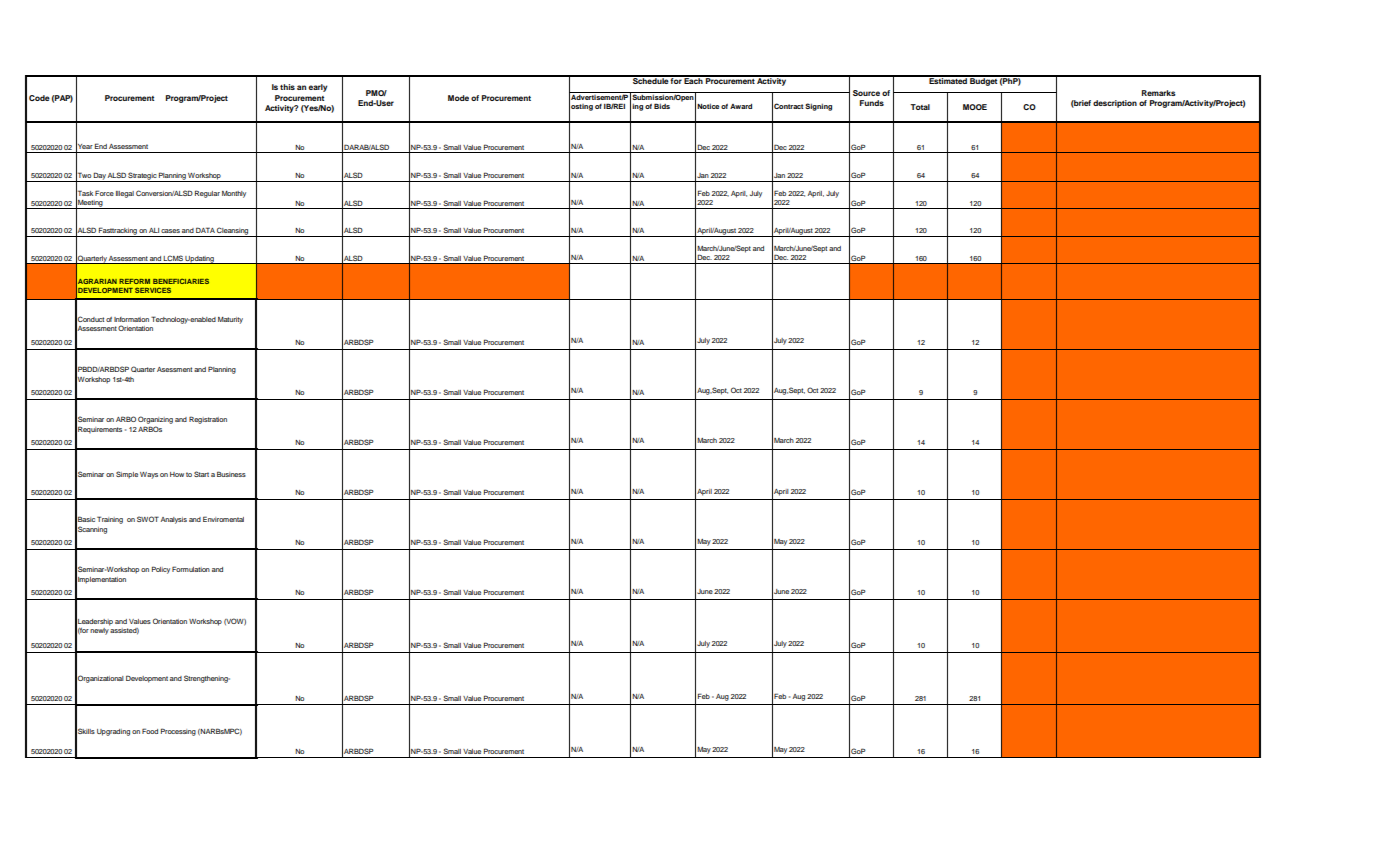 The height and width of the screenshot is (850, 1400). What do you see at coordinates (223, 519) in the screenshot?
I see `Enviromental` at bounding box center [223, 519].
